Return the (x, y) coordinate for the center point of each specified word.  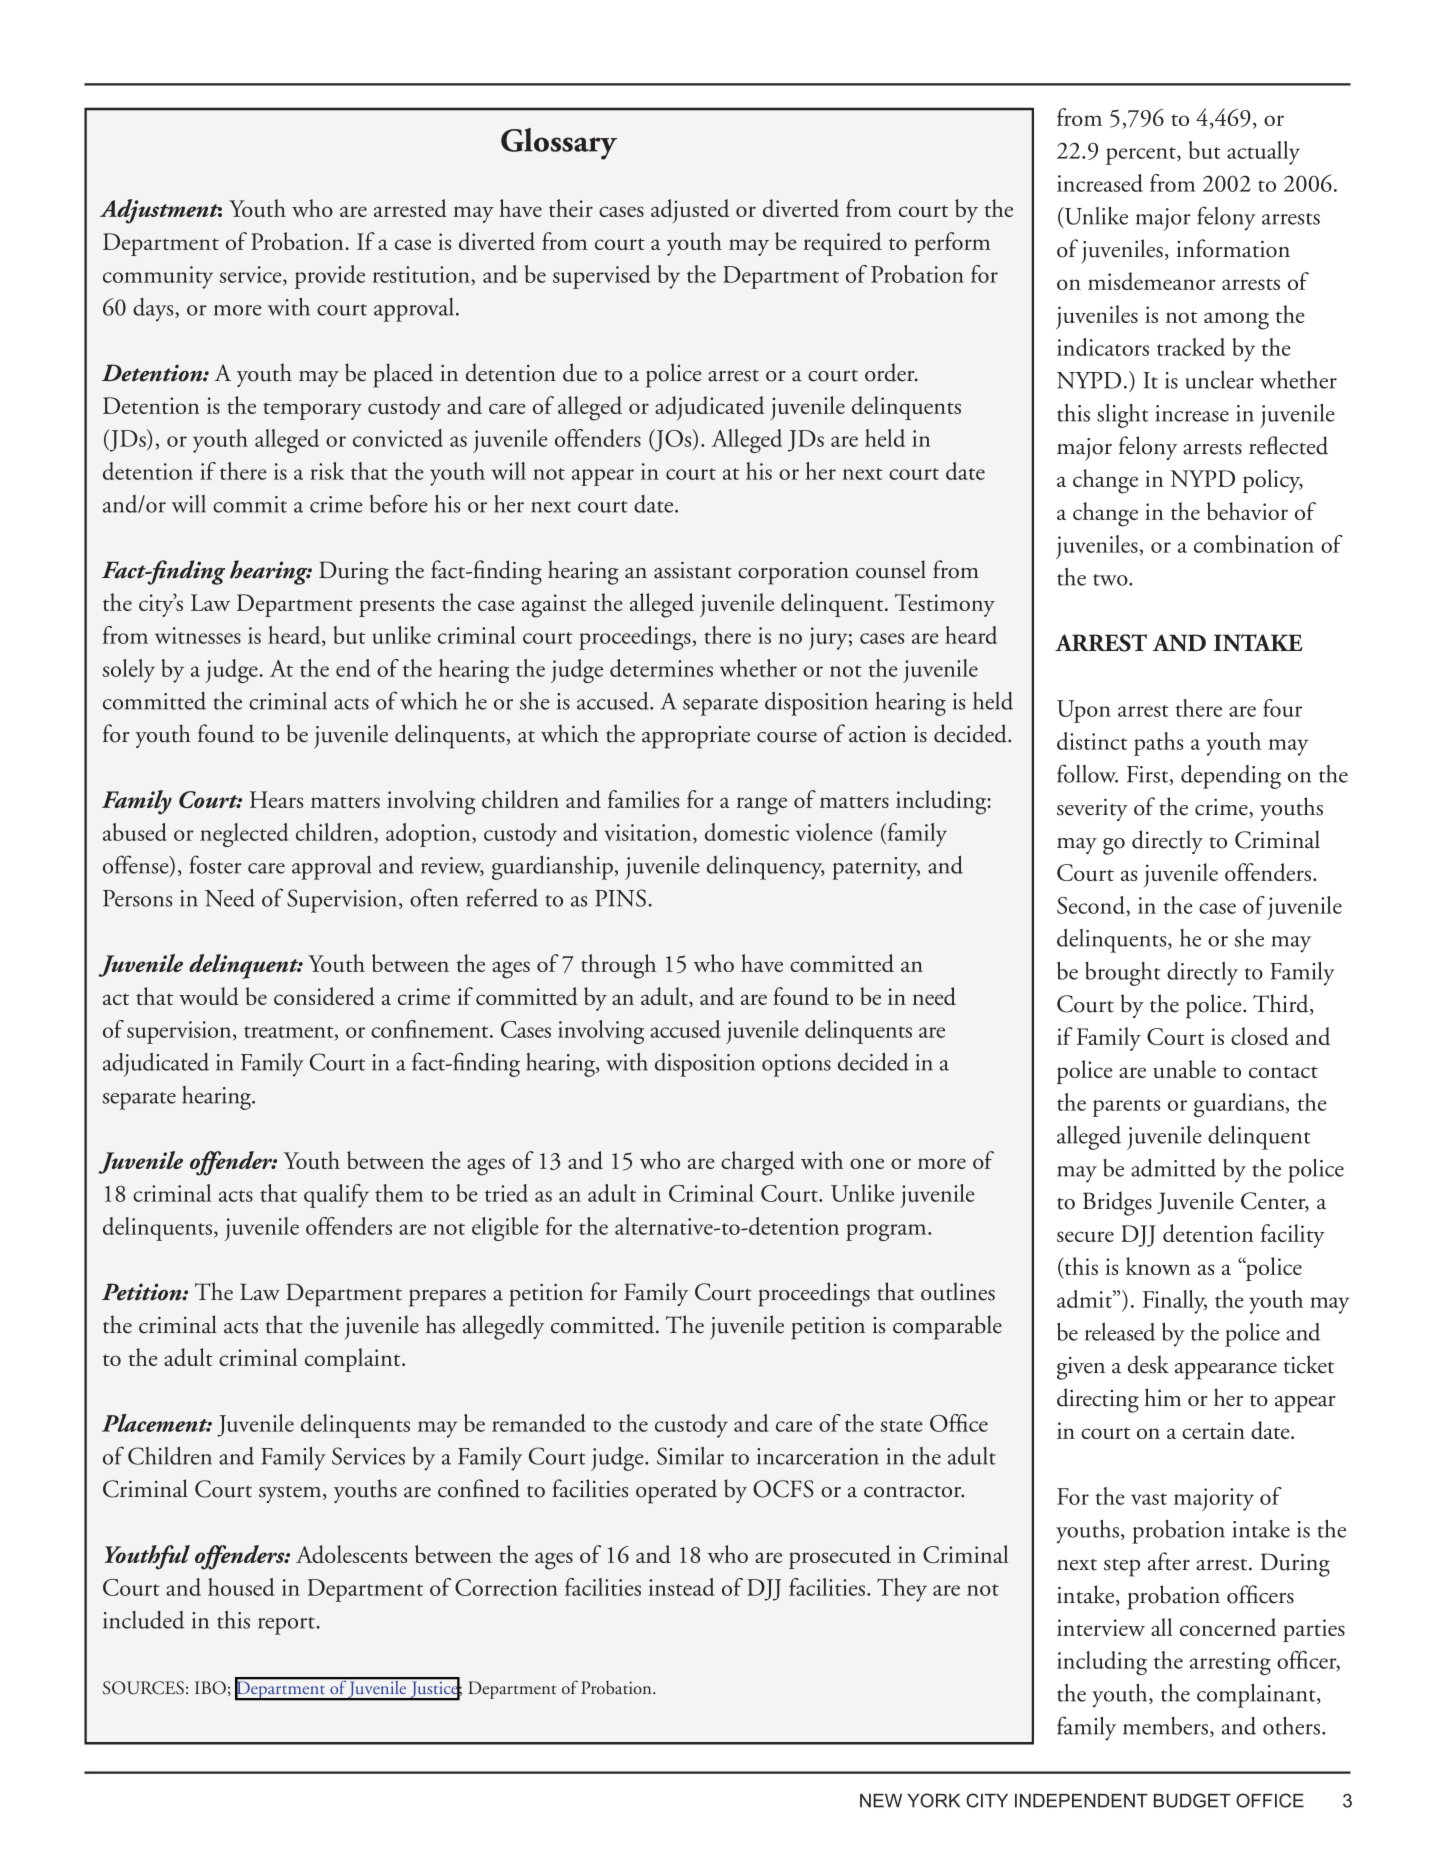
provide (330, 277)
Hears (276, 799)
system (291, 1494)
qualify (336, 1196)
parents (1126, 1108)
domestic (747, 832)
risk (327, 471)
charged (758, 1163)
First (1149, 775)
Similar (690, 1456)
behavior (1247, 511)
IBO (210, 1688)
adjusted (690, 211)
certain (1213, 1430)
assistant (693, 570)
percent (1142, 156)
